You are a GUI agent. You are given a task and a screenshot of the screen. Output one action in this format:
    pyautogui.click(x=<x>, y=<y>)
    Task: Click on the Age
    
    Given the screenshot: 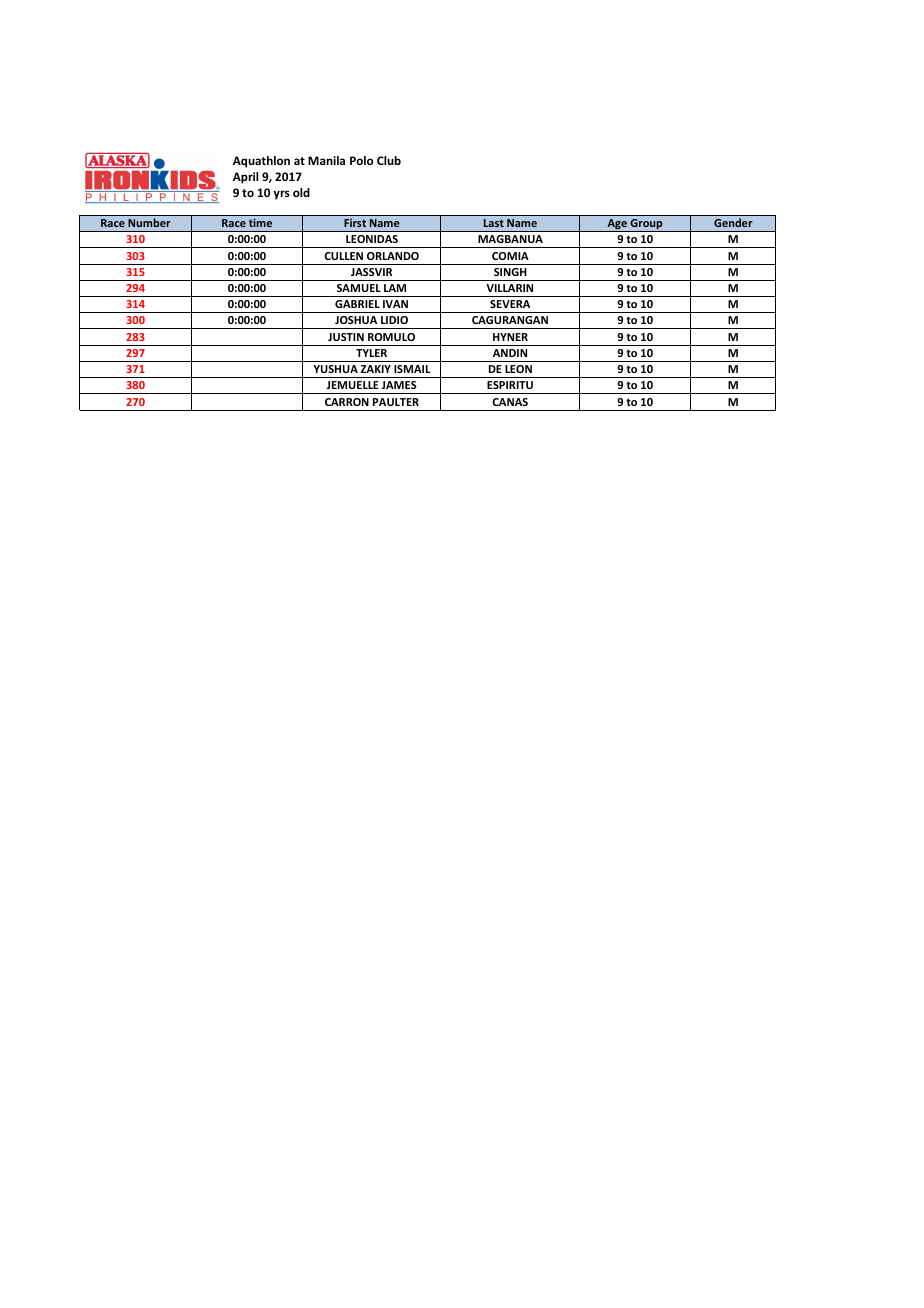 What is the action you would take?
    pyautogui.click(x=617, y=225)
